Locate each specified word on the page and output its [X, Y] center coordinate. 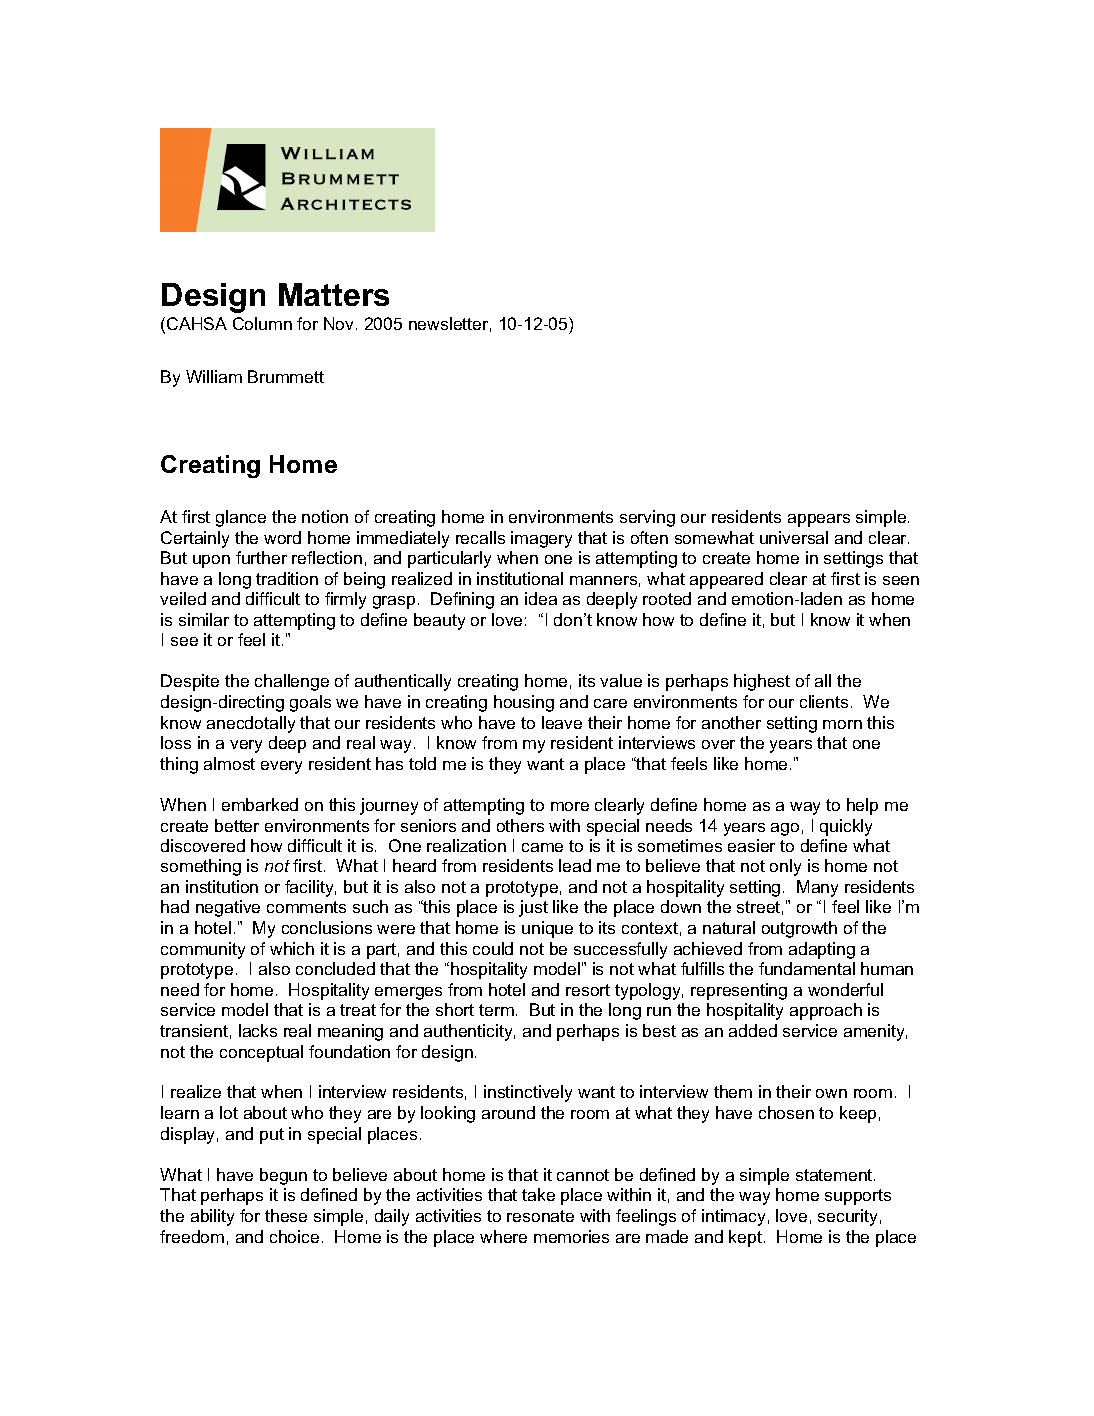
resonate [540, 1216]
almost [229, 763]
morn [842, 724]
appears [819, 520]
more [570, 806]
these [286, 1215]
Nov [340, 323]
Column [262, 323]
